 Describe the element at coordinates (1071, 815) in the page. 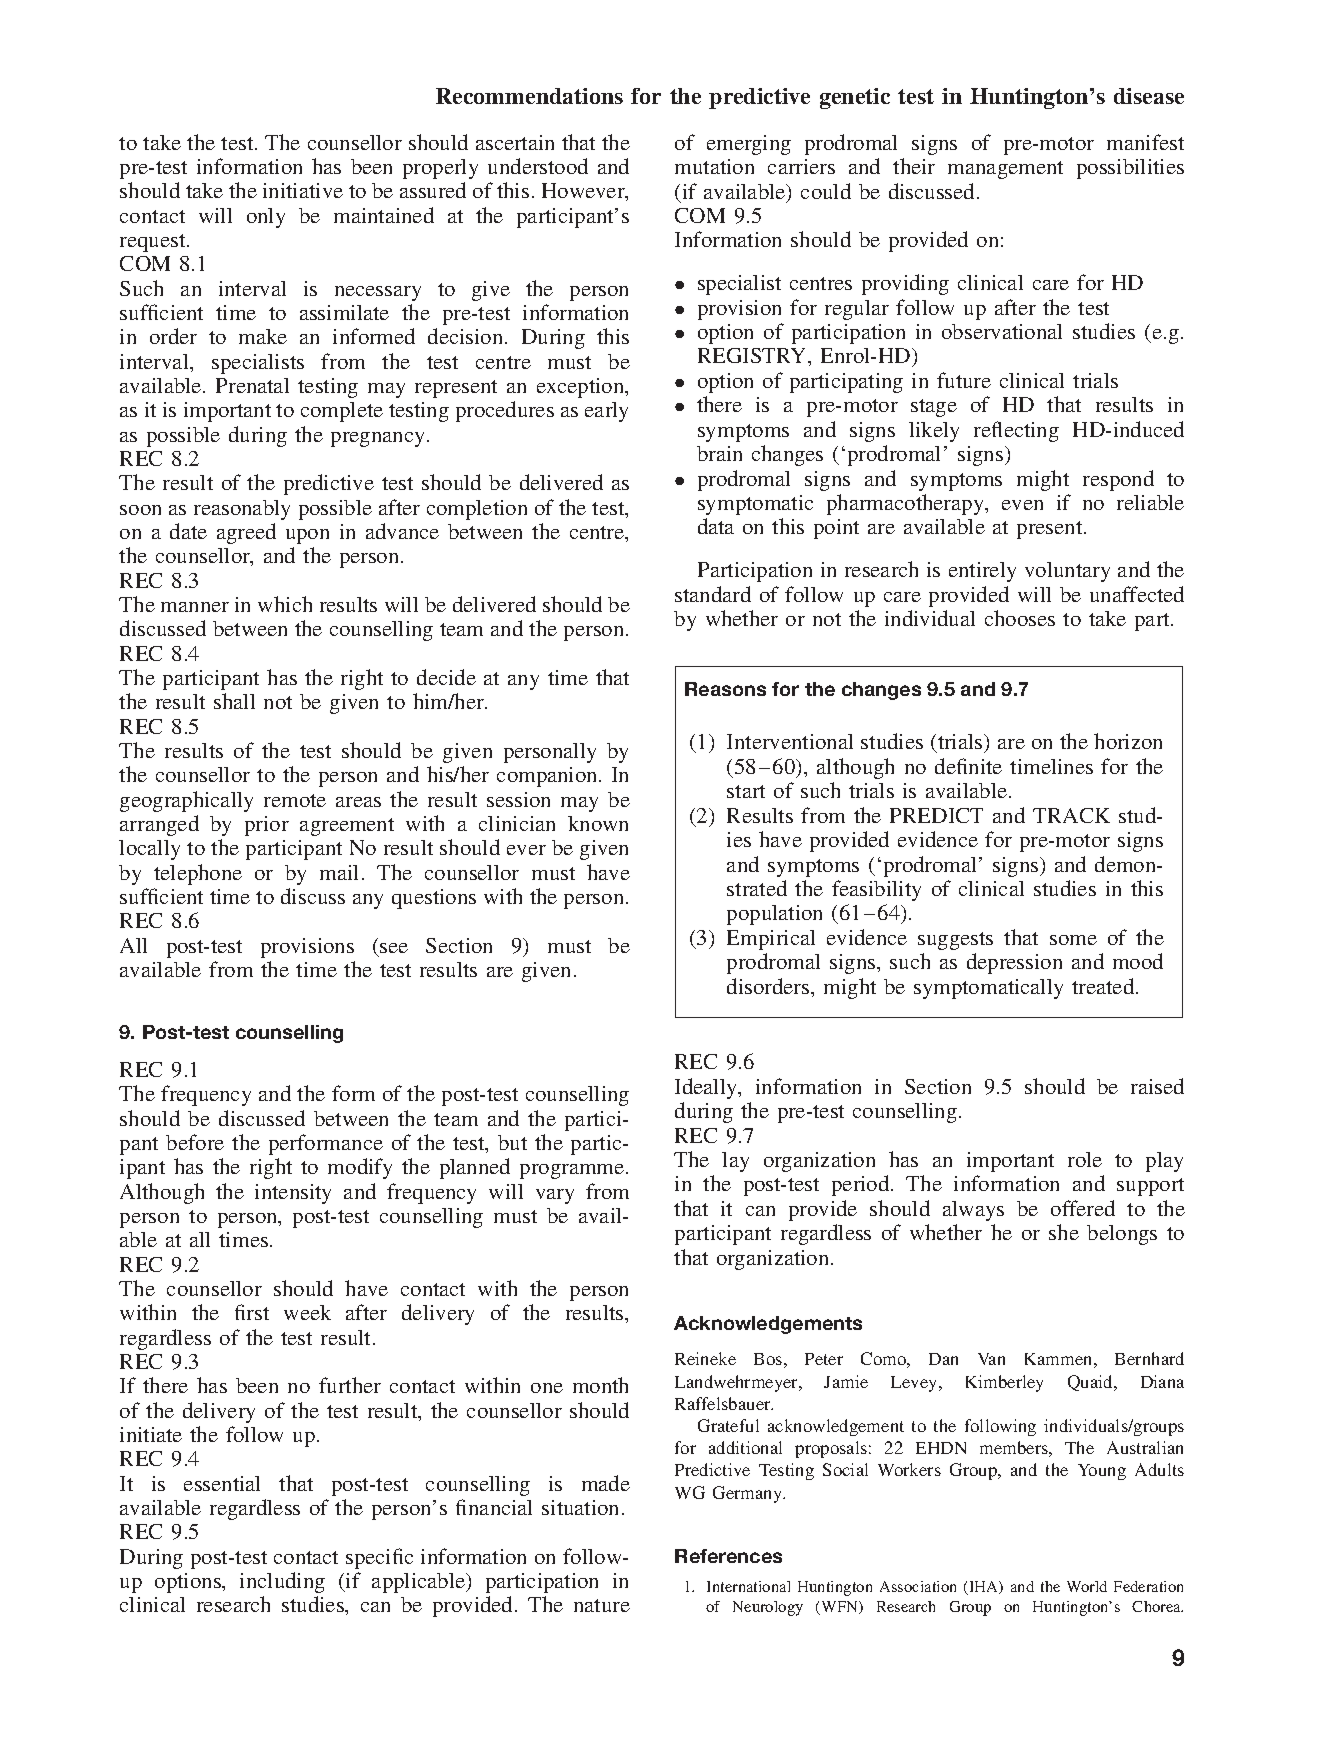

I see `TRACK` at that location.
